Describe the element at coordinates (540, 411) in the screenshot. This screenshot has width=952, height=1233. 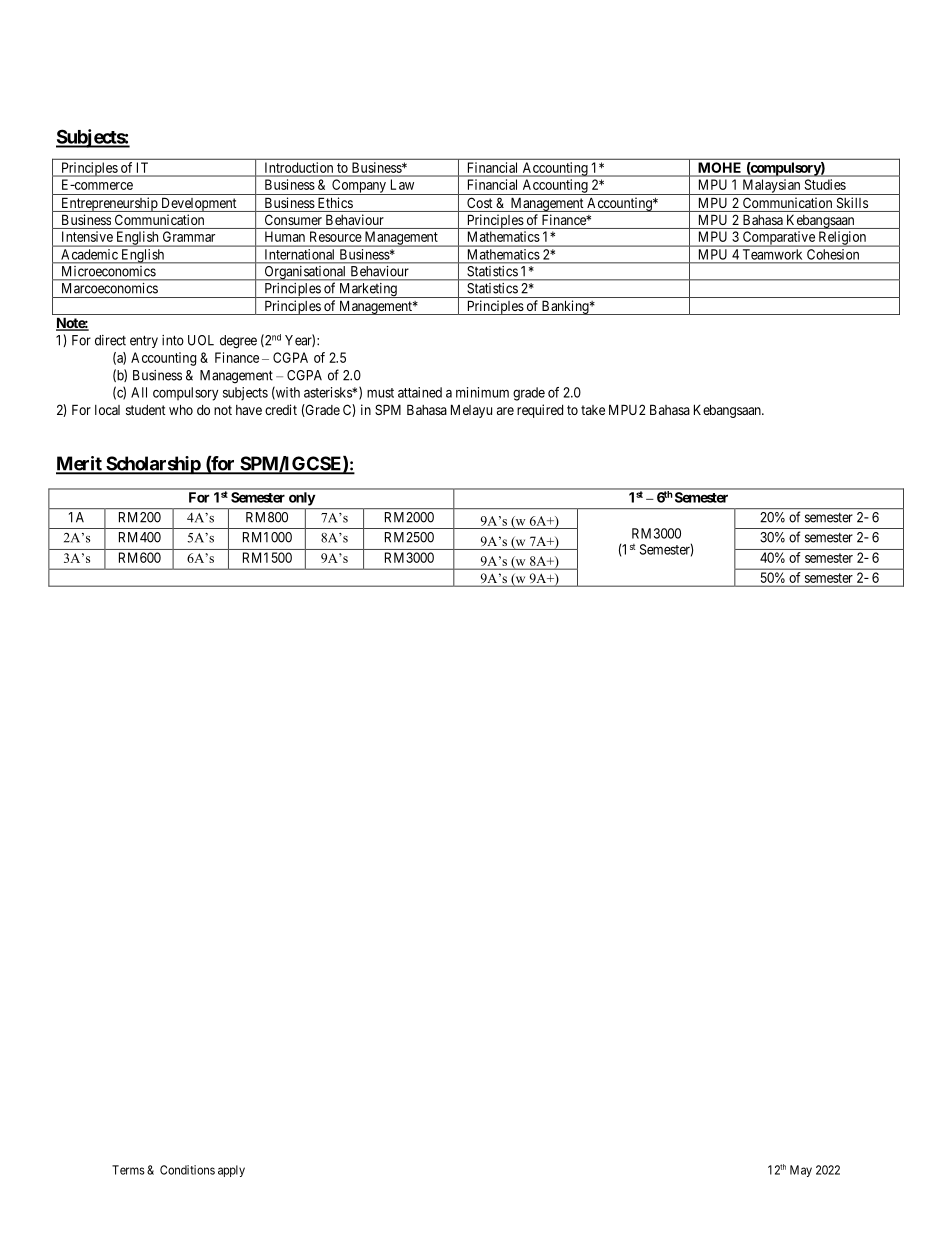
I see `required` at that location.
